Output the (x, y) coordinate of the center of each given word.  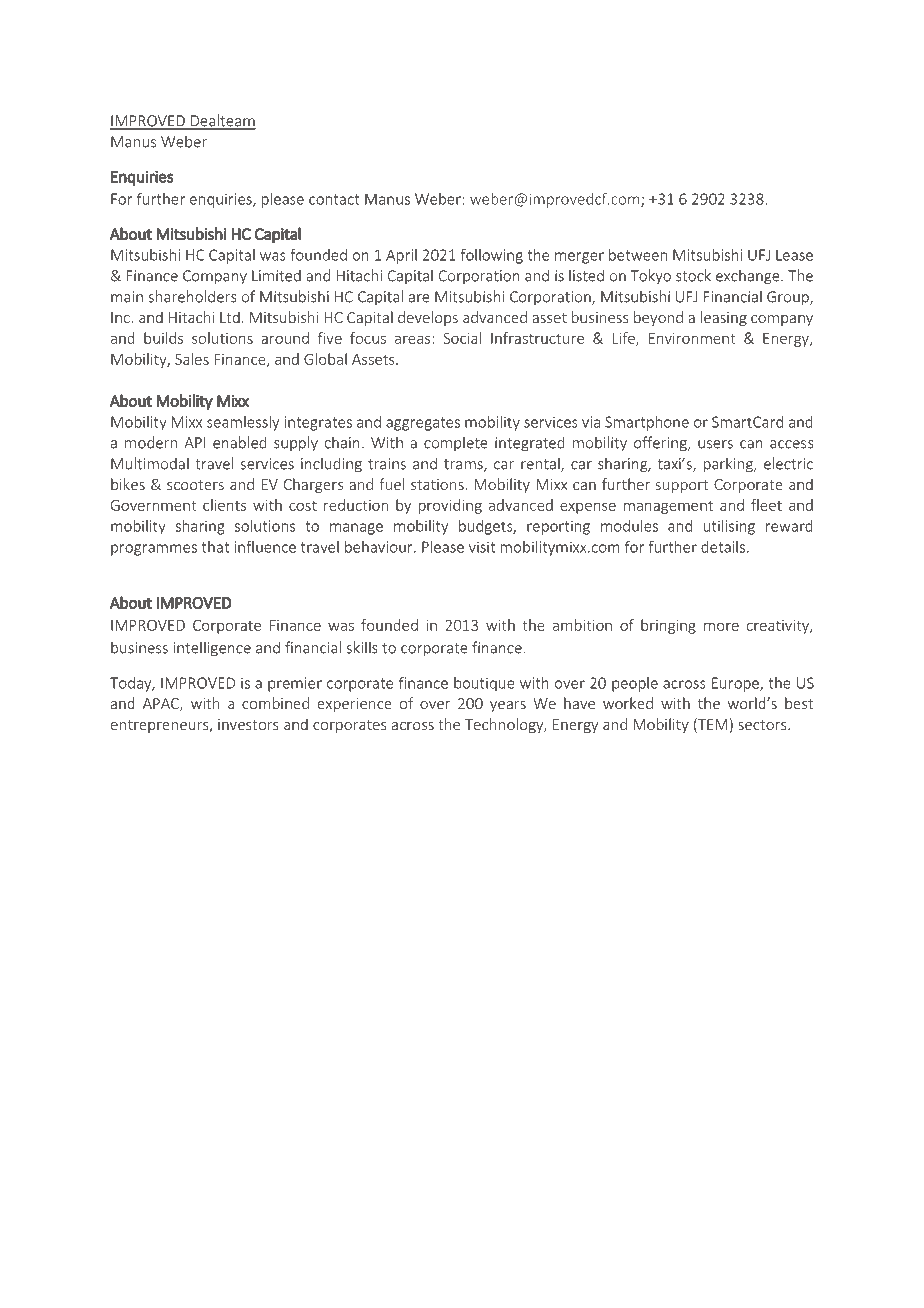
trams (464, 465)
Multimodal (150, 463)
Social (462, 338)
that (215, 547)
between (638, 255)
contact (334, 199)
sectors (763, 725)
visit (482, 547)
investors (248, 724)
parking (729, 465)
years (508, 706)
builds (163, 338)
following (492, 256)
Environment (692, 338)
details (723, 547)
